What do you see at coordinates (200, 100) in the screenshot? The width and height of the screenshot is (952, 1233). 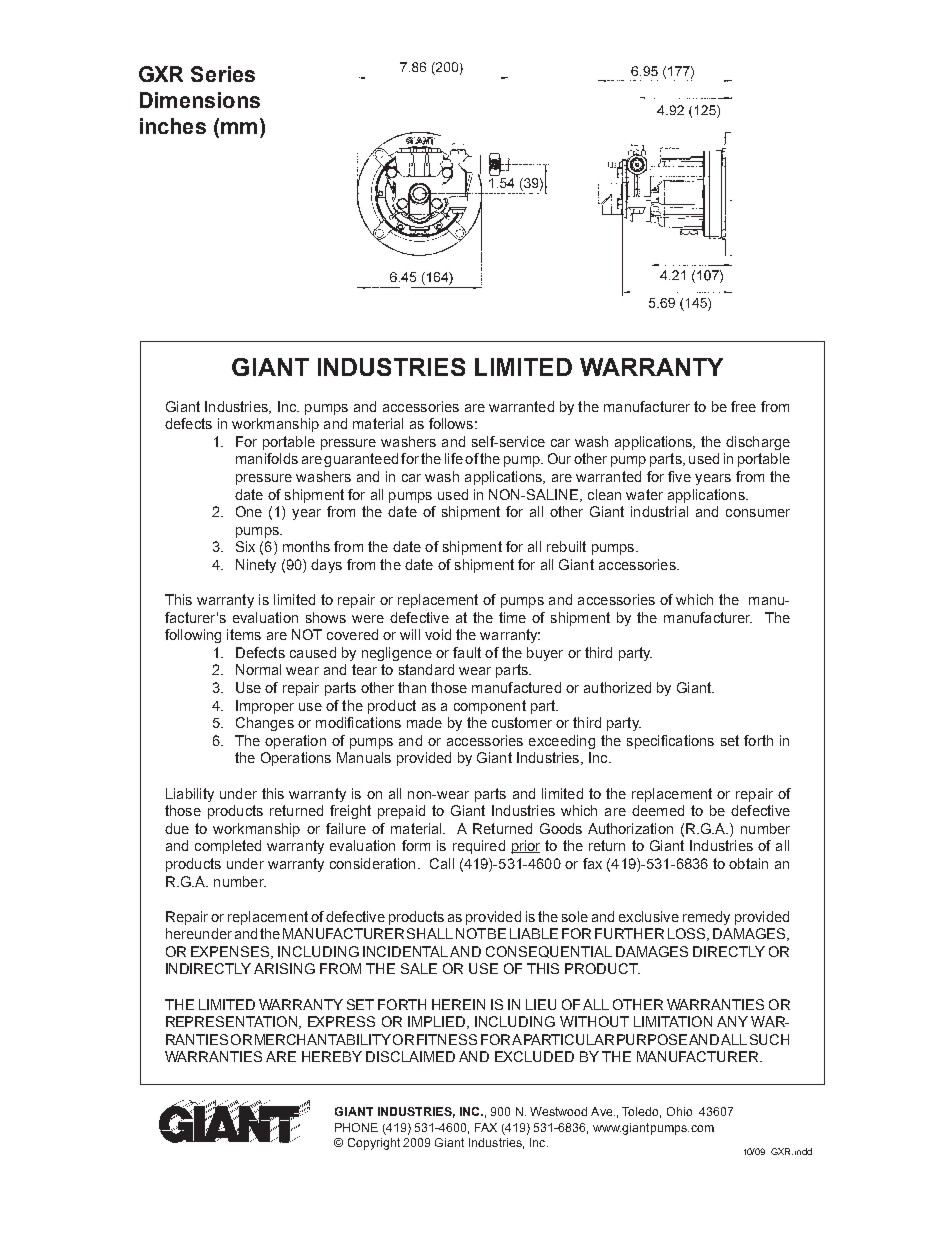 I see `Dimensions` at bounding box center [200, 100].
